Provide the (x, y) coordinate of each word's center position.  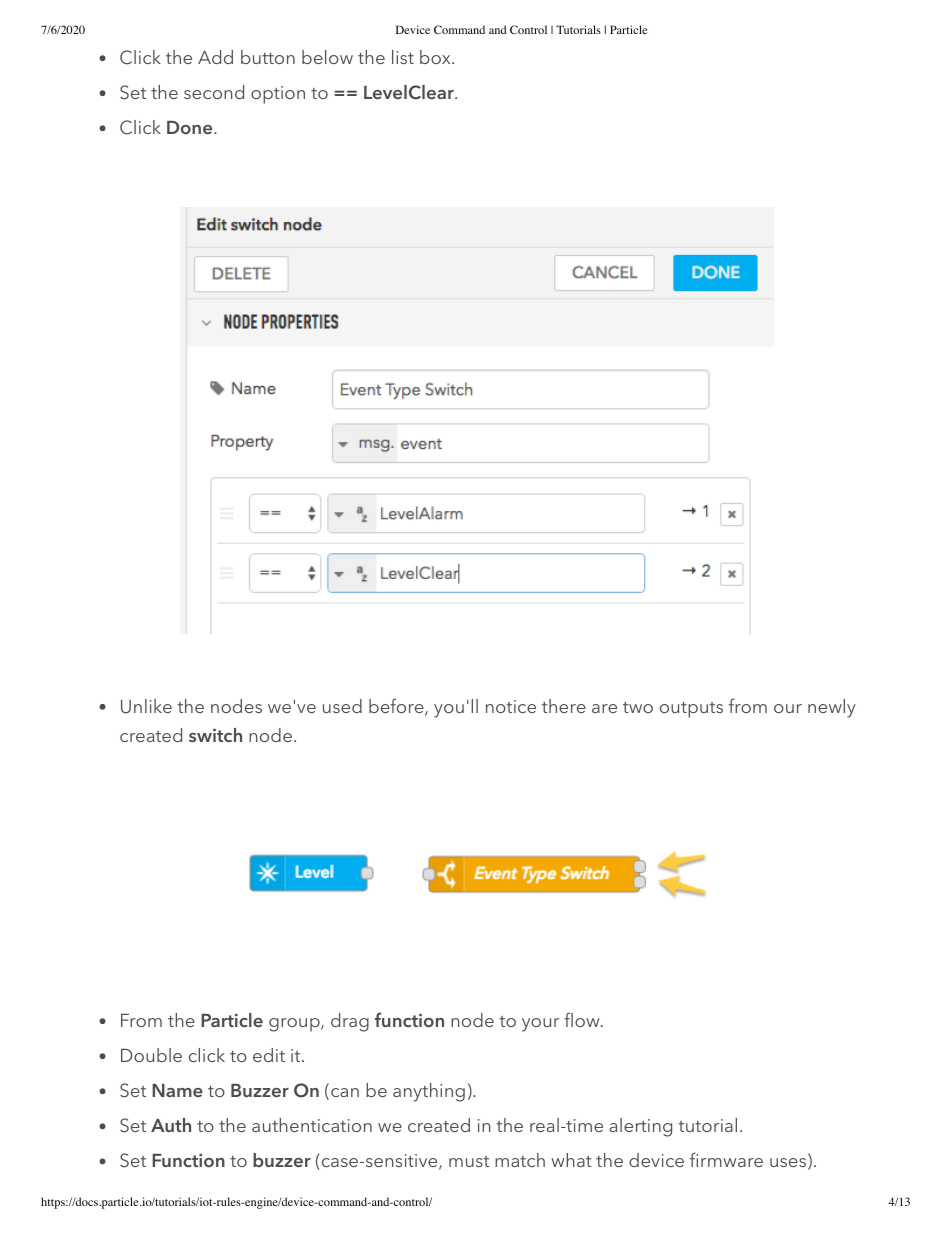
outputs (691, 710)
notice (511, 706)
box (436, 57)
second (214, 92)
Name (177, 1090)
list (403, 57)
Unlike (146, 706)
